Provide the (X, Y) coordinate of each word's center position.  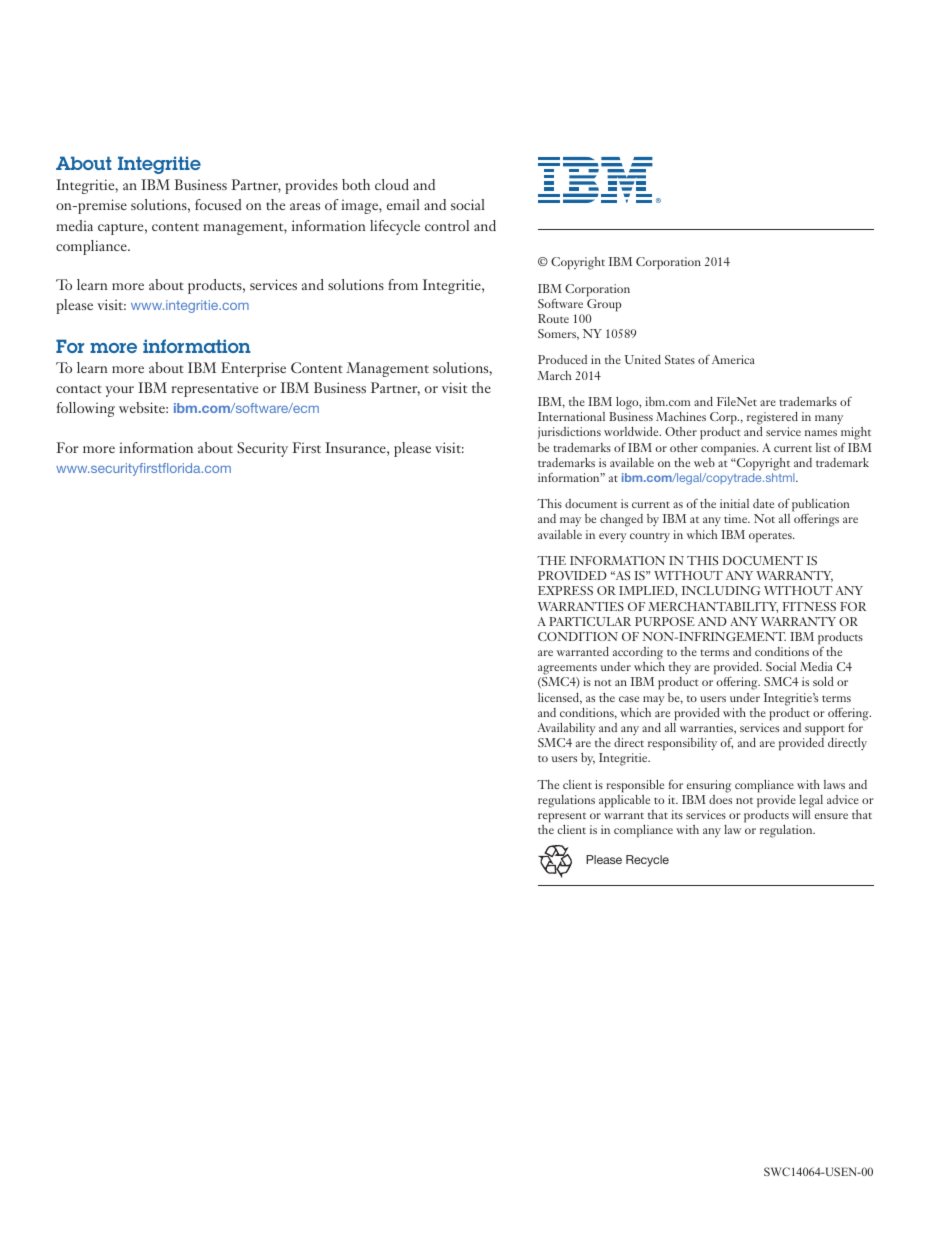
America (733, 359)
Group (604, 305)
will (801, 814)
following (86, 409)
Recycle (647, 861)
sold (823, 681)
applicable (624, 801)
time (737, 518)
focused (218, 204)
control (447, 225)
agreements (567, 671)
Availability (567, 729)
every (613, 538)
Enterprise (253, 369)
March (554, 375)
